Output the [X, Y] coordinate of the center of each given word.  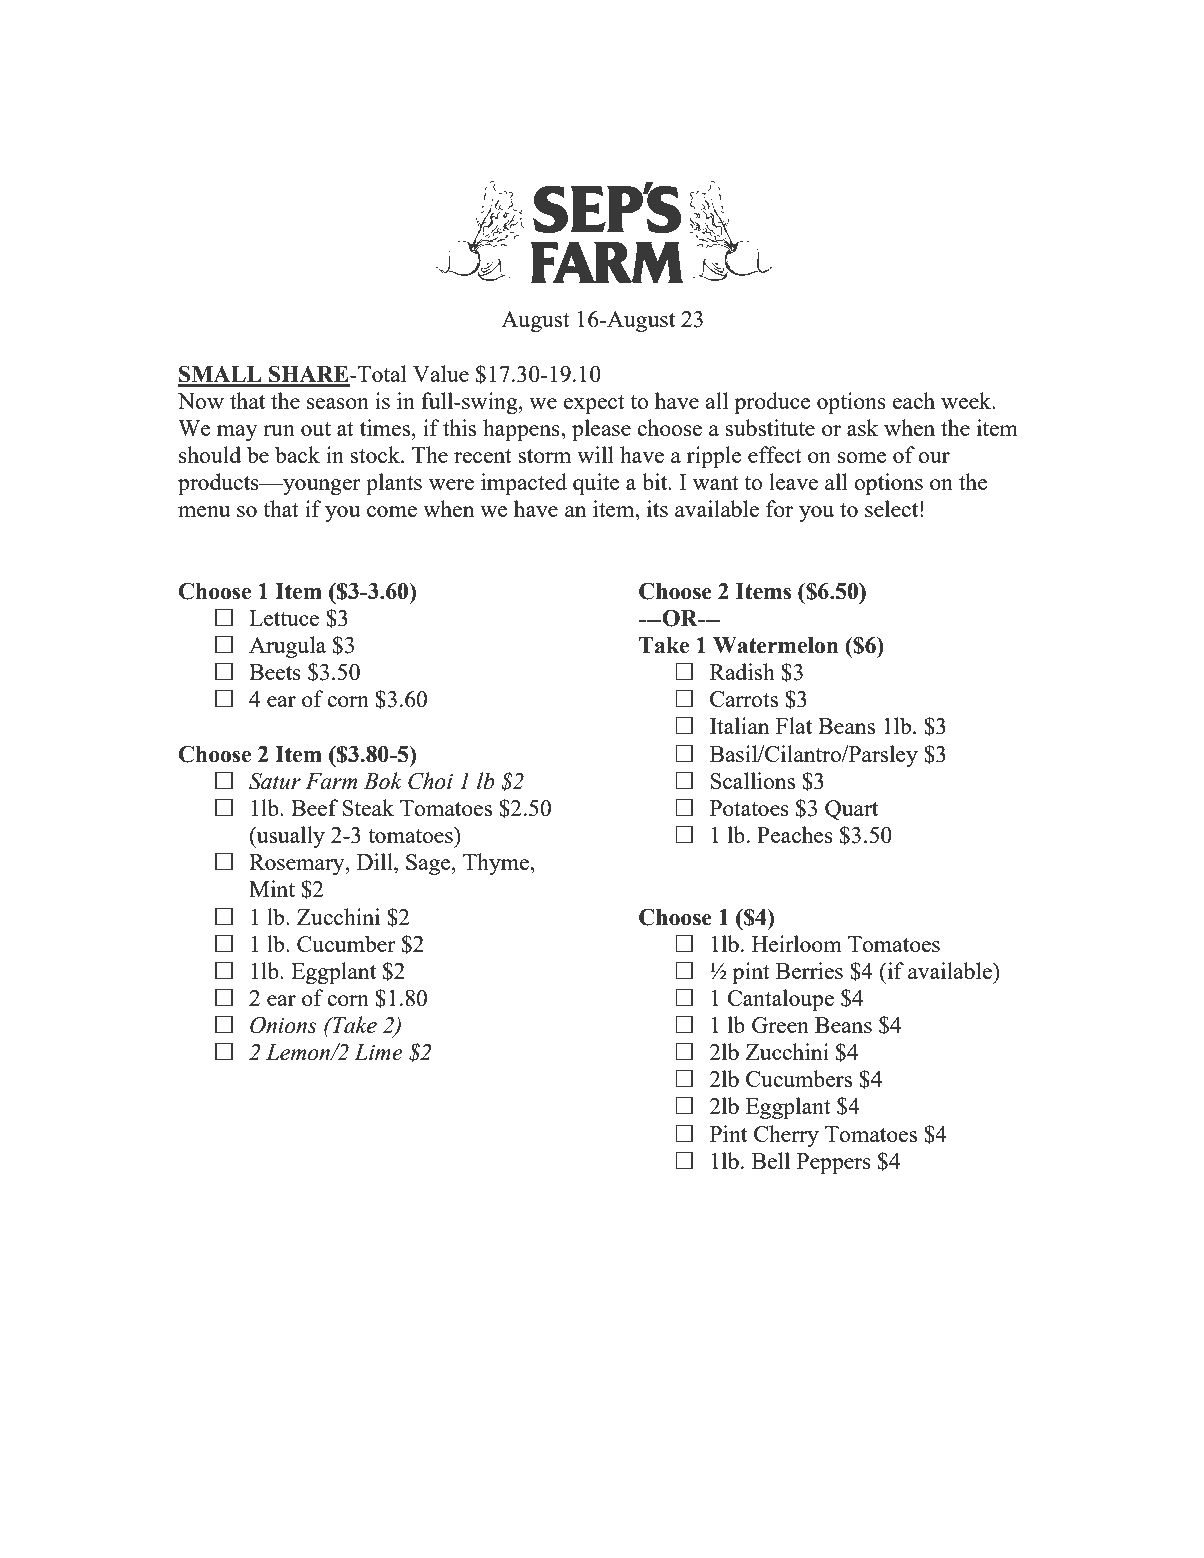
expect [594, 404]
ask [862, 427]
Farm [331, 781]
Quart [851, 810]
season [338, 403]
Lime [378, 1052]
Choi [430, 781]
